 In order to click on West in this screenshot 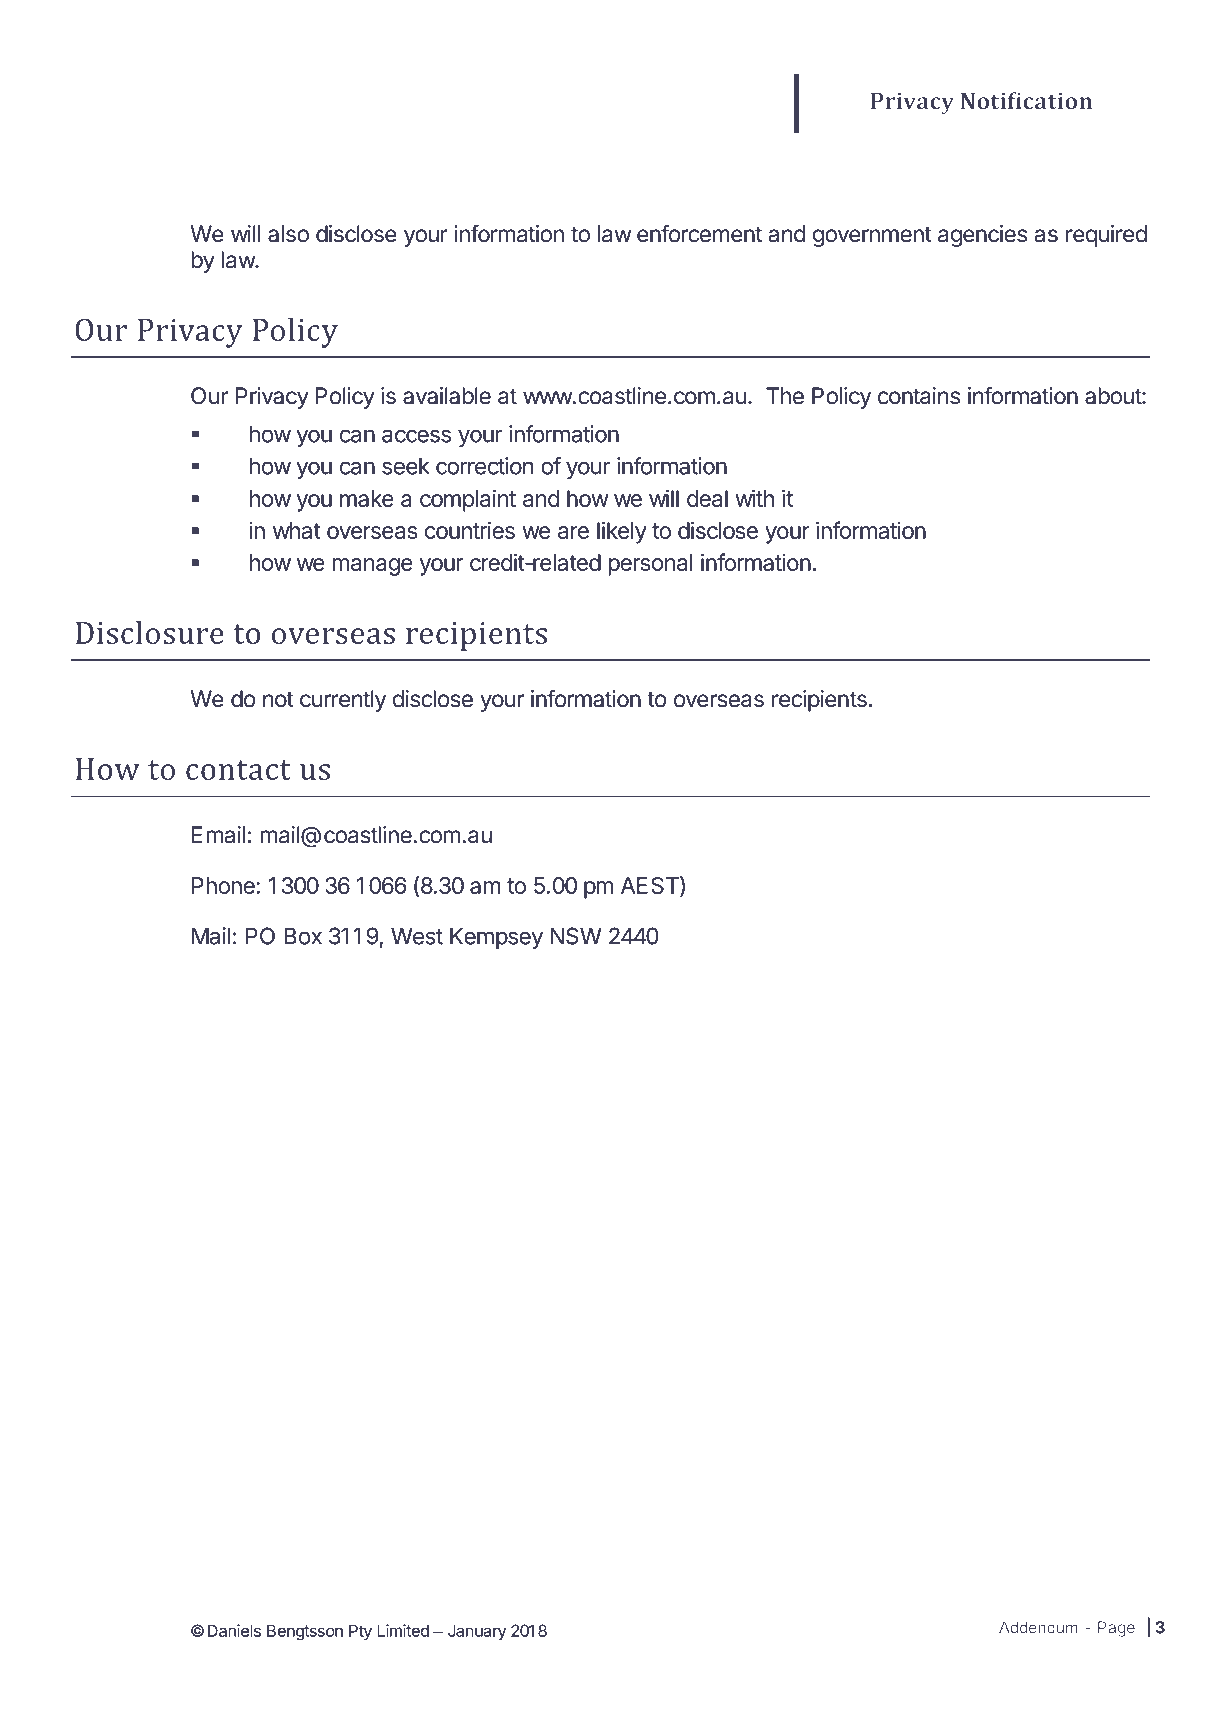, I will do `click(417, 936)`.
